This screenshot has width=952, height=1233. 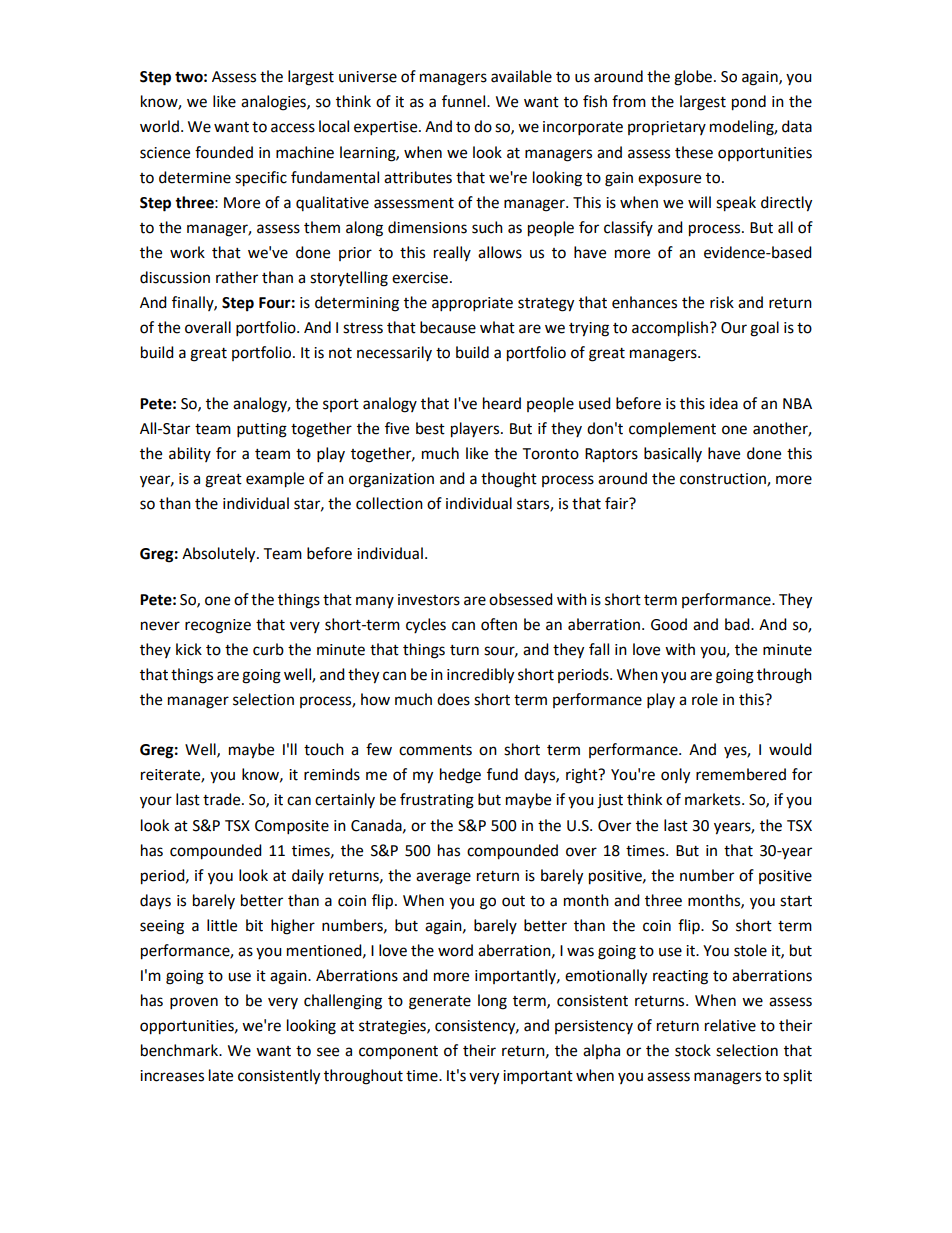 I want to click on generate, so click(x=440, y=1003).
